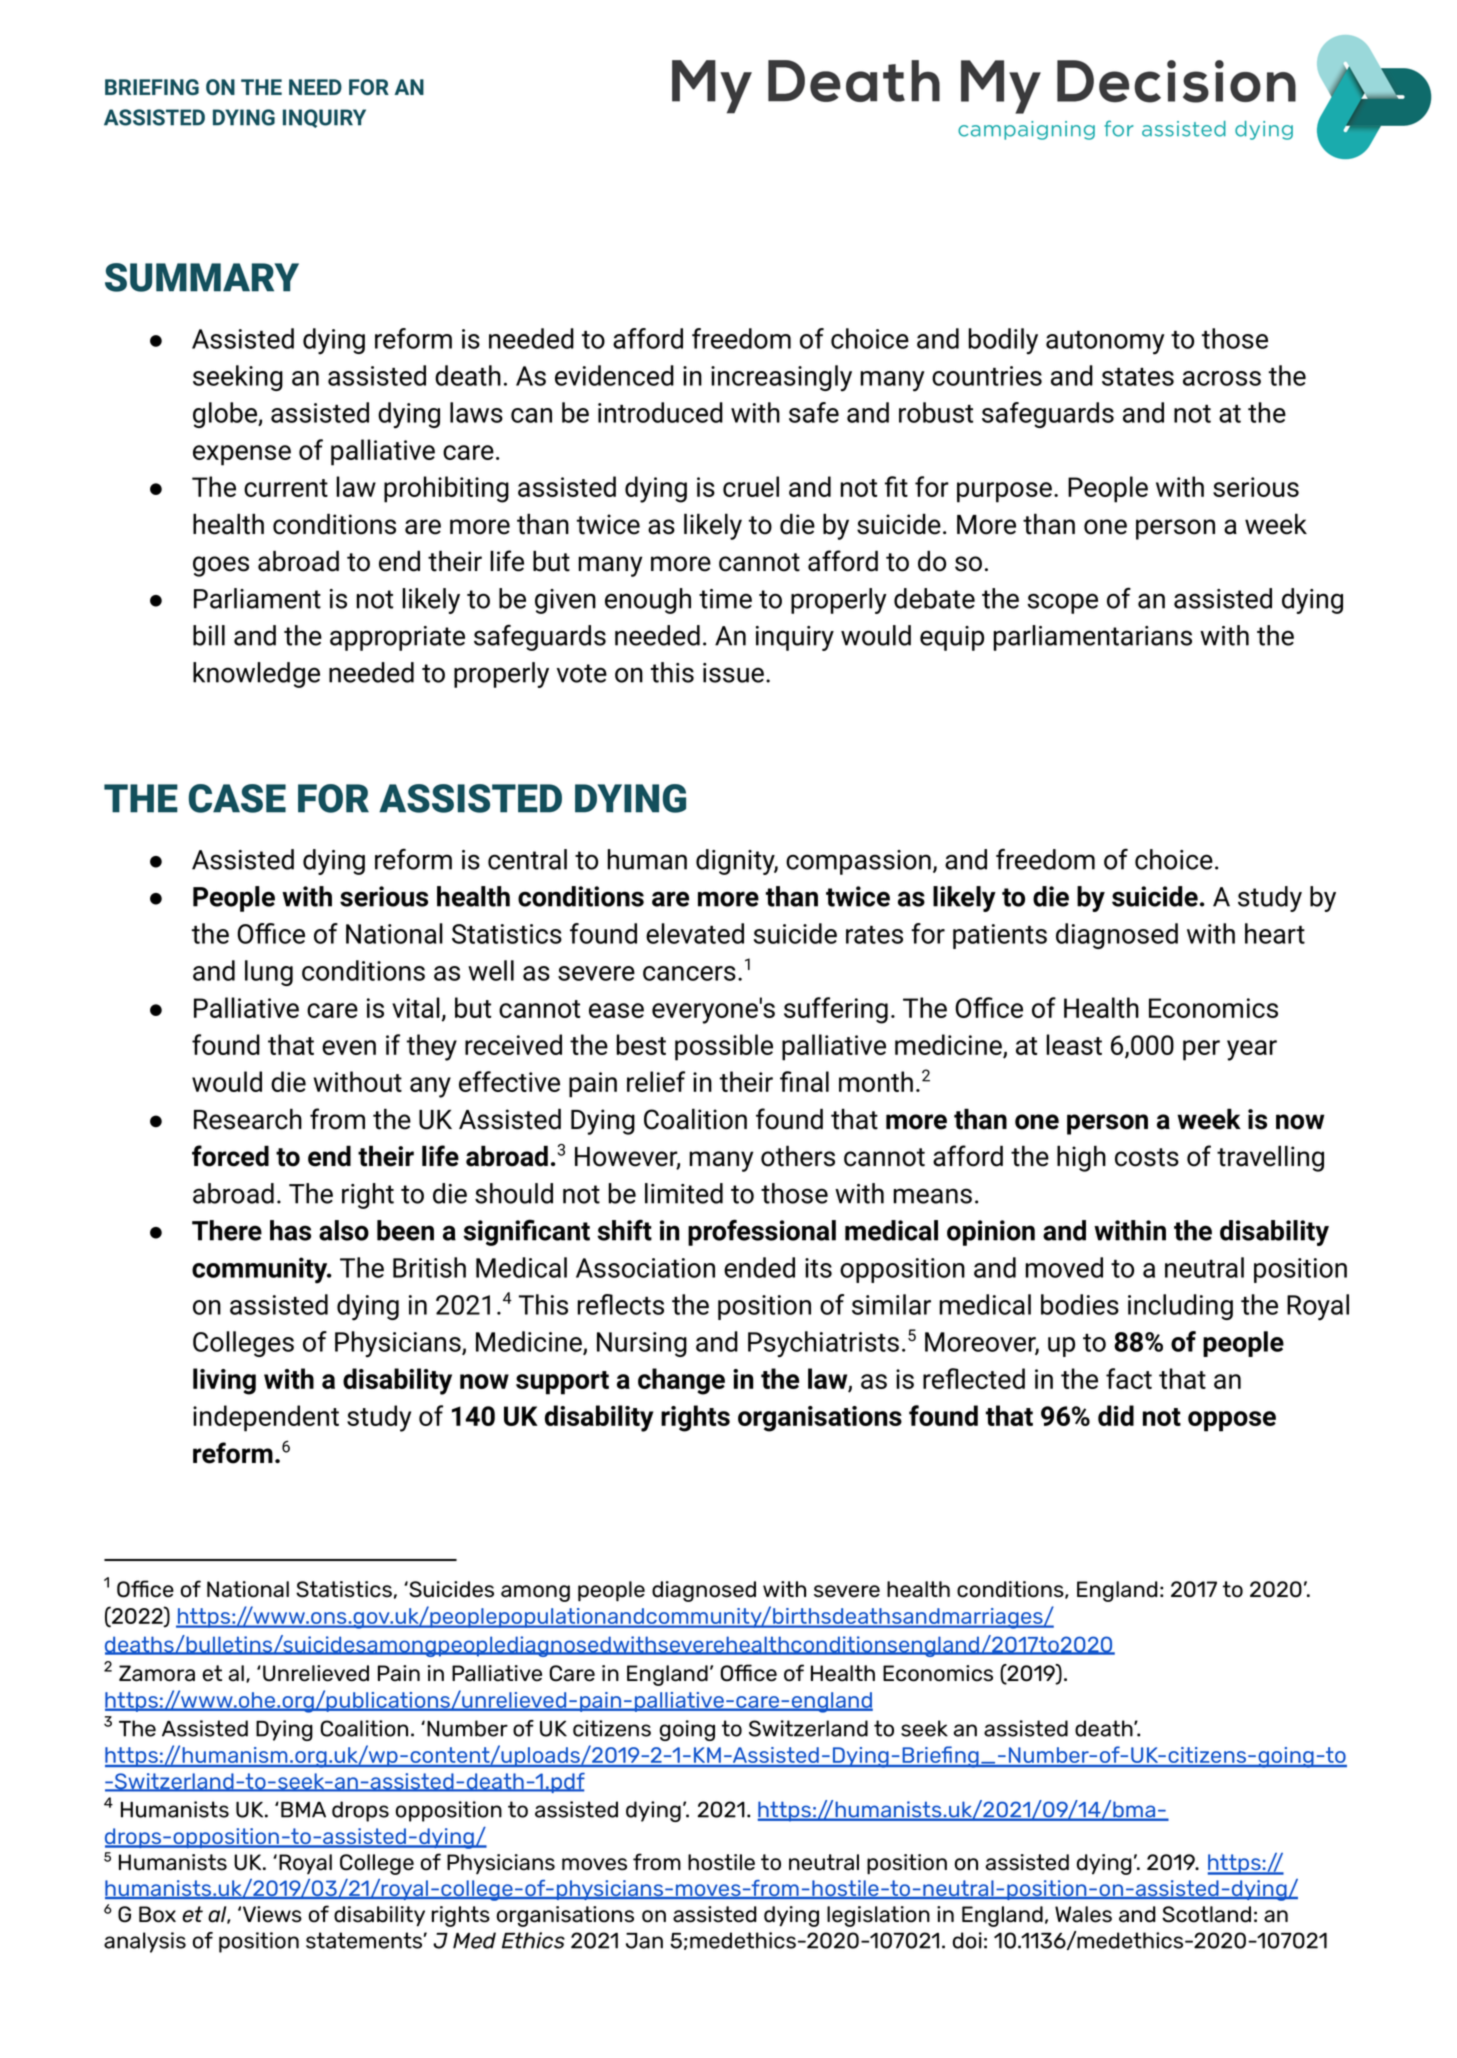  Describe the element at coordinates (681, 1381) in the page. I see `change` at that location.
